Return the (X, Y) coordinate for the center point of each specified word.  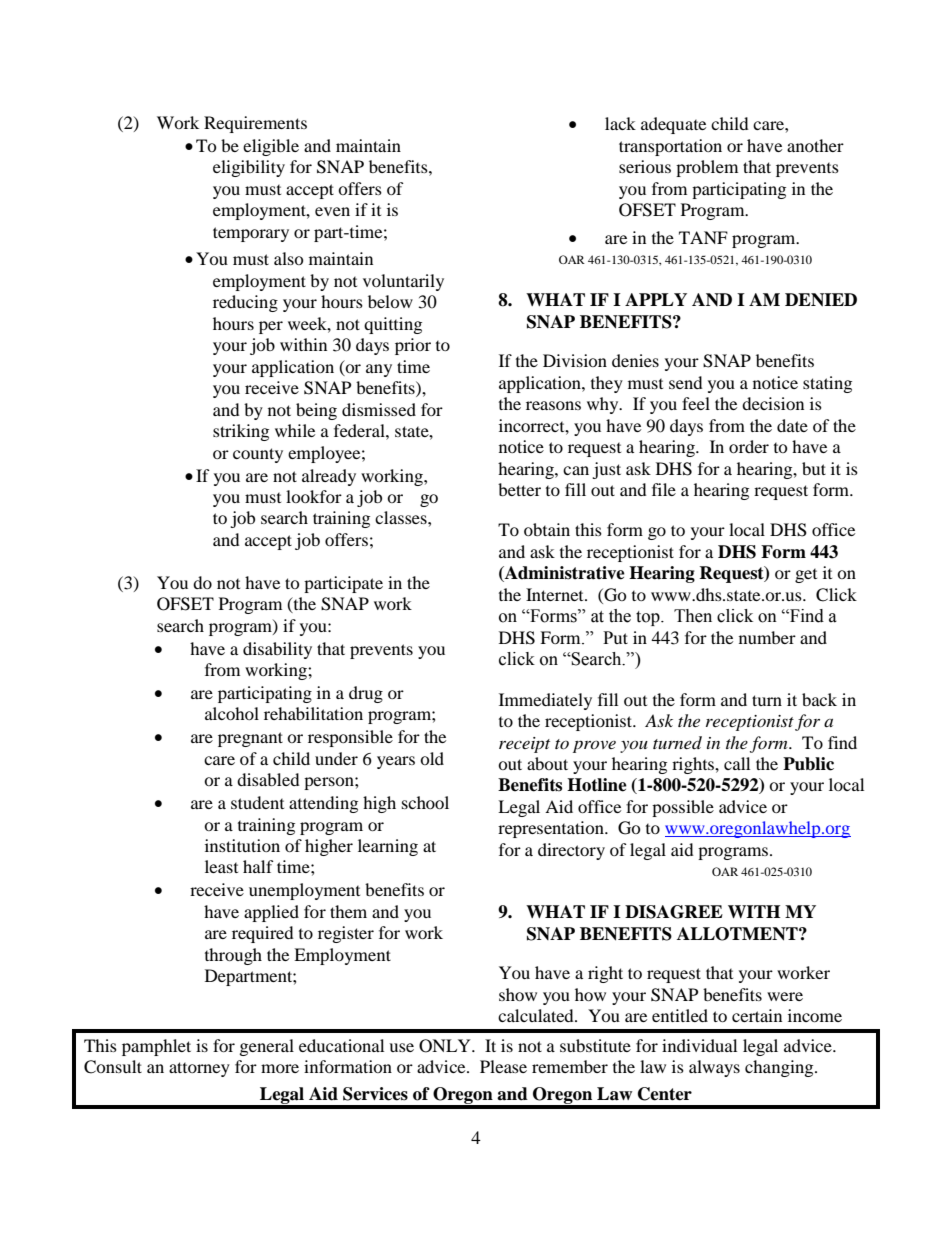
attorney (199, 1069)
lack (620, 123)
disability (277, 650)
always (714, 1068)
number (767, 637)
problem (707, 168)
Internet (556, 594)
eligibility (249, 168)
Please (503, 1066)
